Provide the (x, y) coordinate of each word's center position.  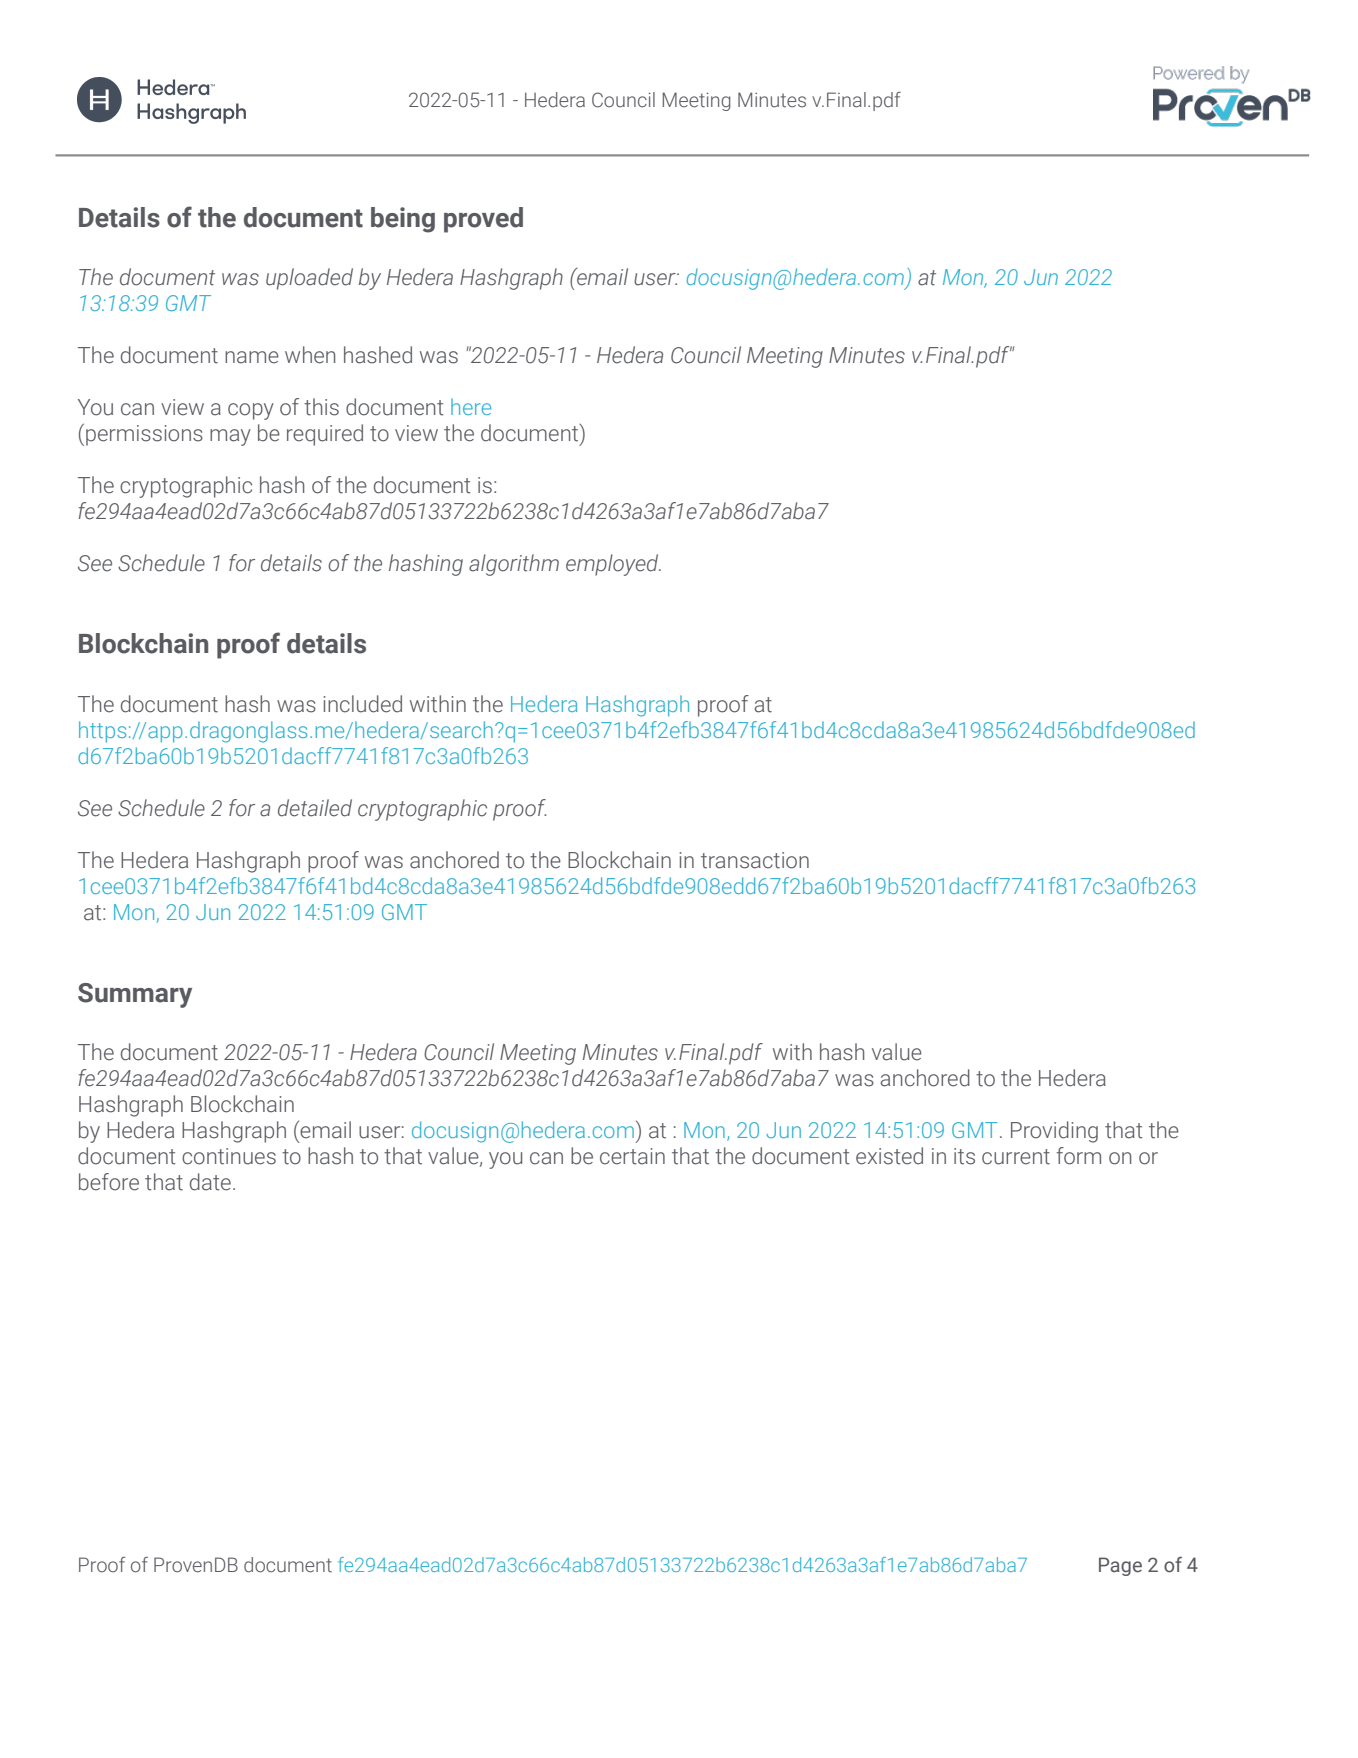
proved (483, 220)
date (210, 1182)
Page (1120, 1566)
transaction (755, 860)
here (471, 406)
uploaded (309, 279)
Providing (1054, 1132)
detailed (315, 808)
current (1016, 1157)
